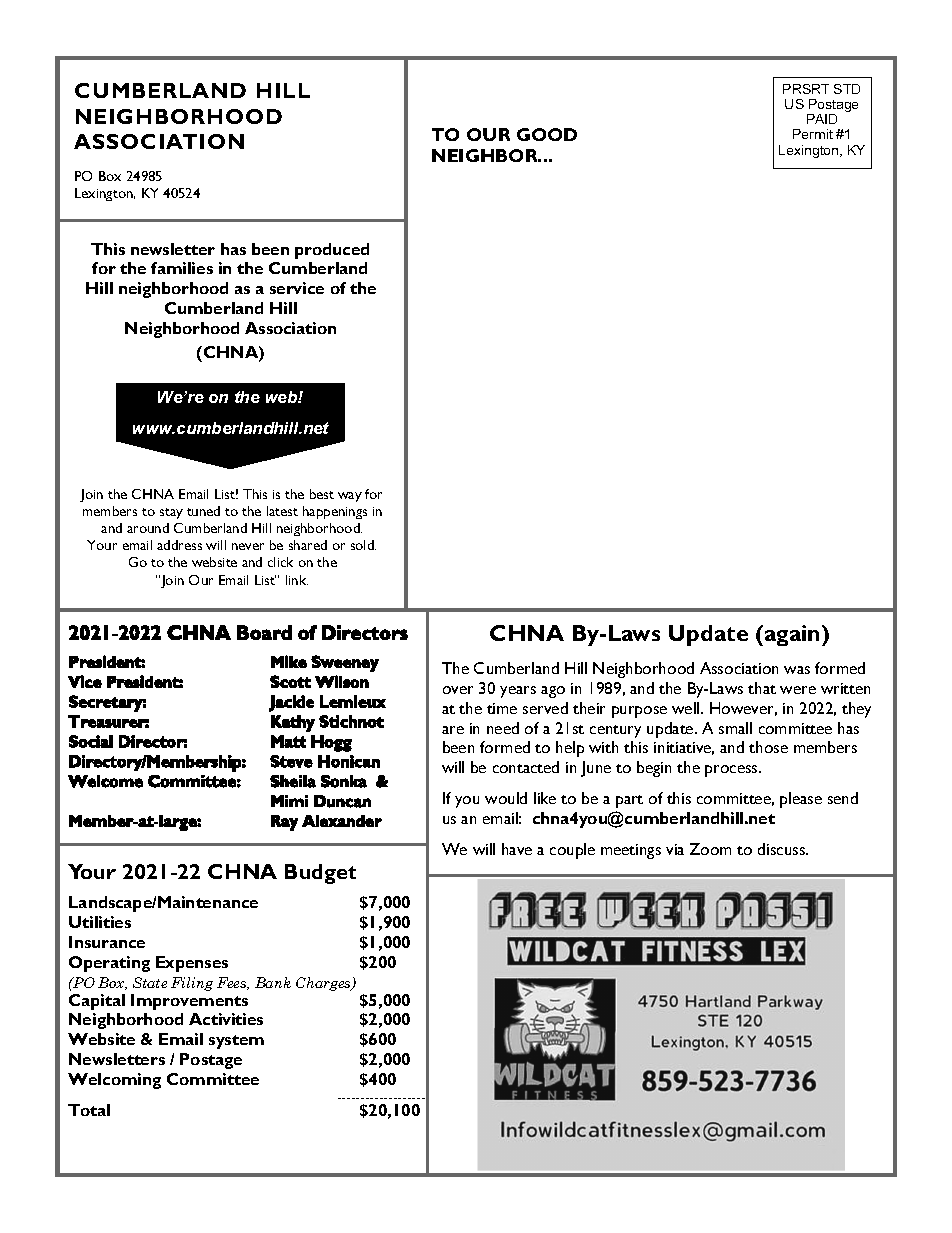 This screenshot has width=952, height=1233. Describe the element at coordinates (114, 1081) in the screenshot. I see `Welcoming` at that location.
